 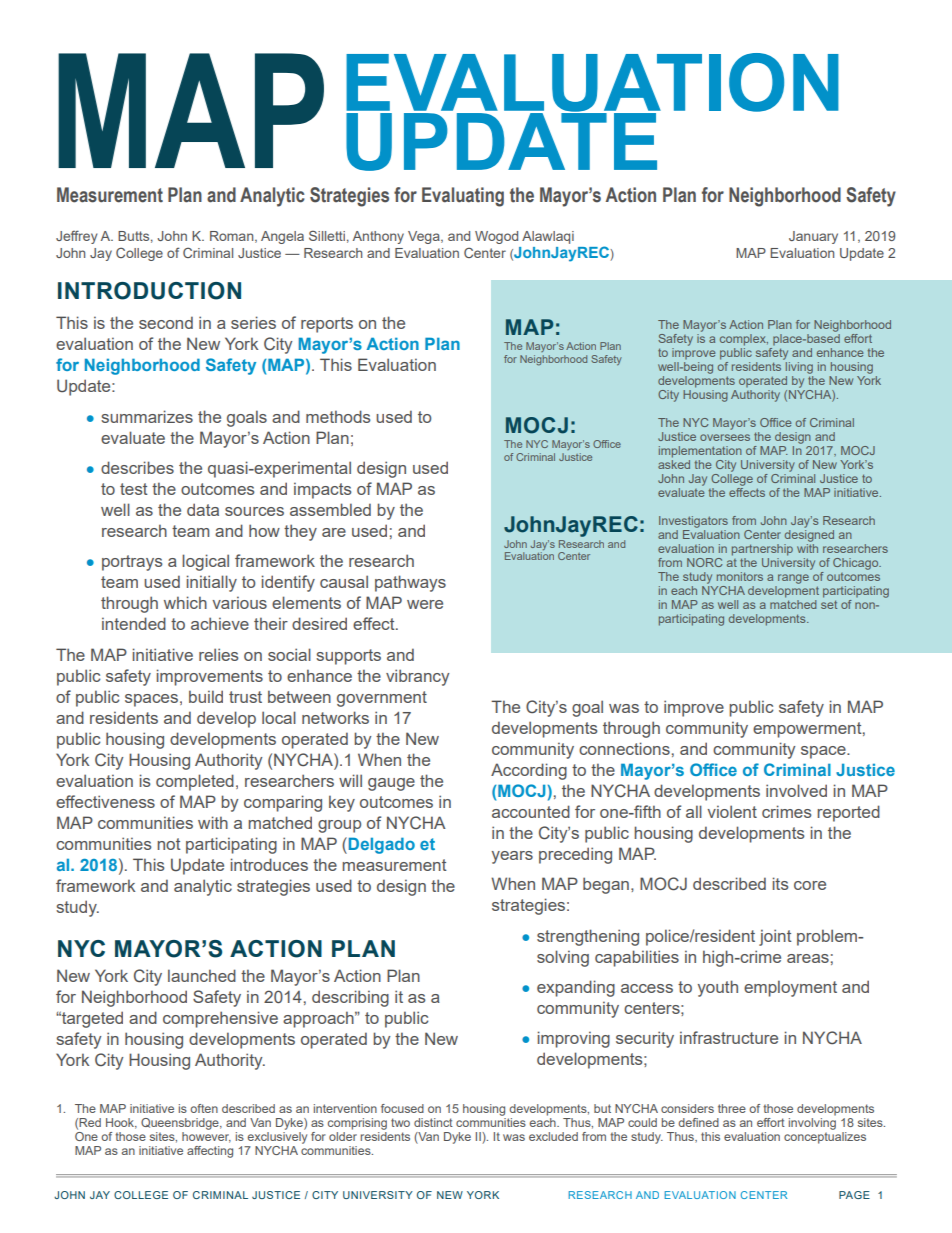 I want to click on affecting, so click(x=210, y=1152).
